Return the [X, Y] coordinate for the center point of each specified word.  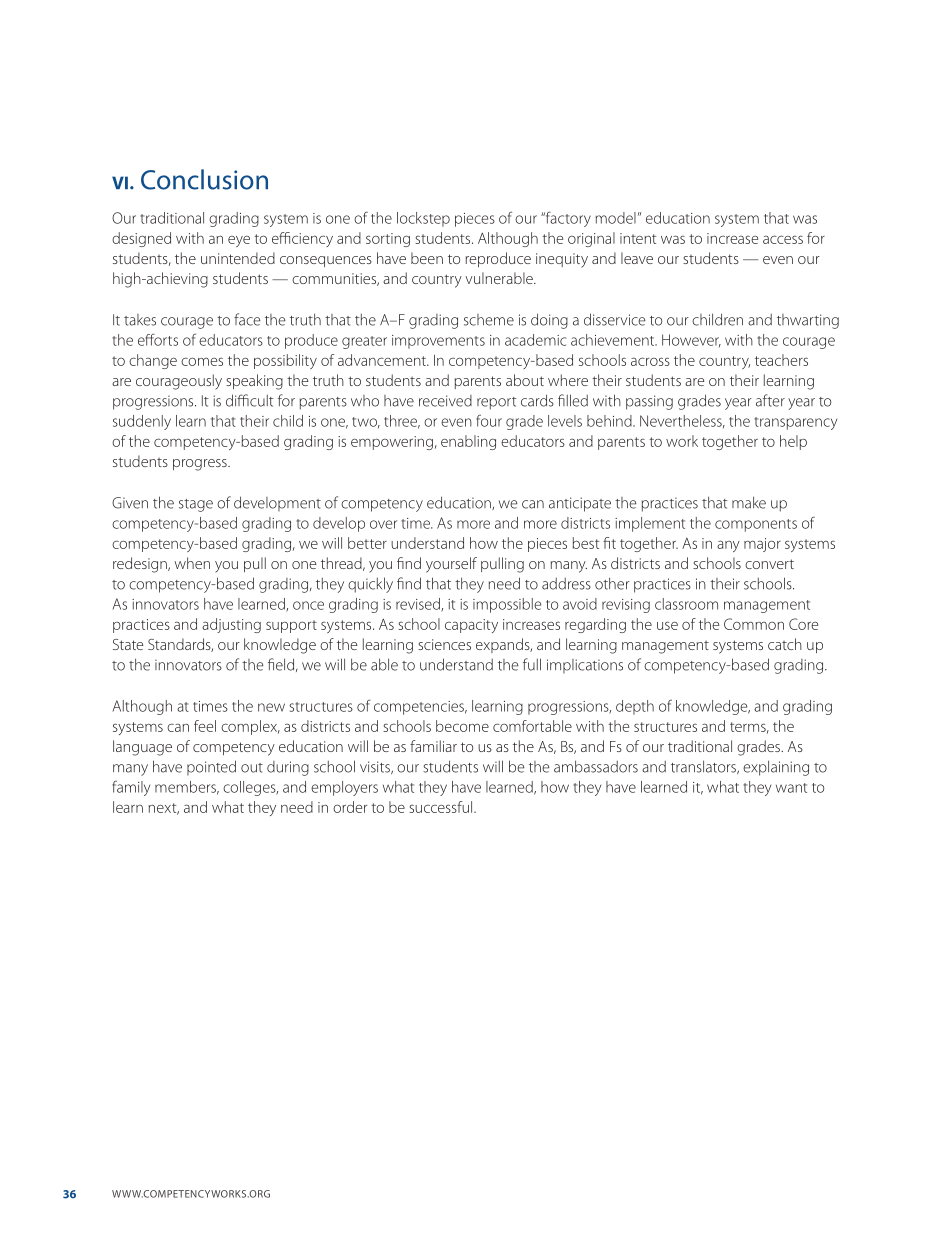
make [749, 502]
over [383, 524]
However [691, 340]
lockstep [423, 219]
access [783, 239]
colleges [250, 788]
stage [196, 505]
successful [442, 807]
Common [754, 624]
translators [704, 767]
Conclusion [204, 179]
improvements [438, 342]
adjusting [231, 625]
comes [202, 361]
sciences [444, 644]
